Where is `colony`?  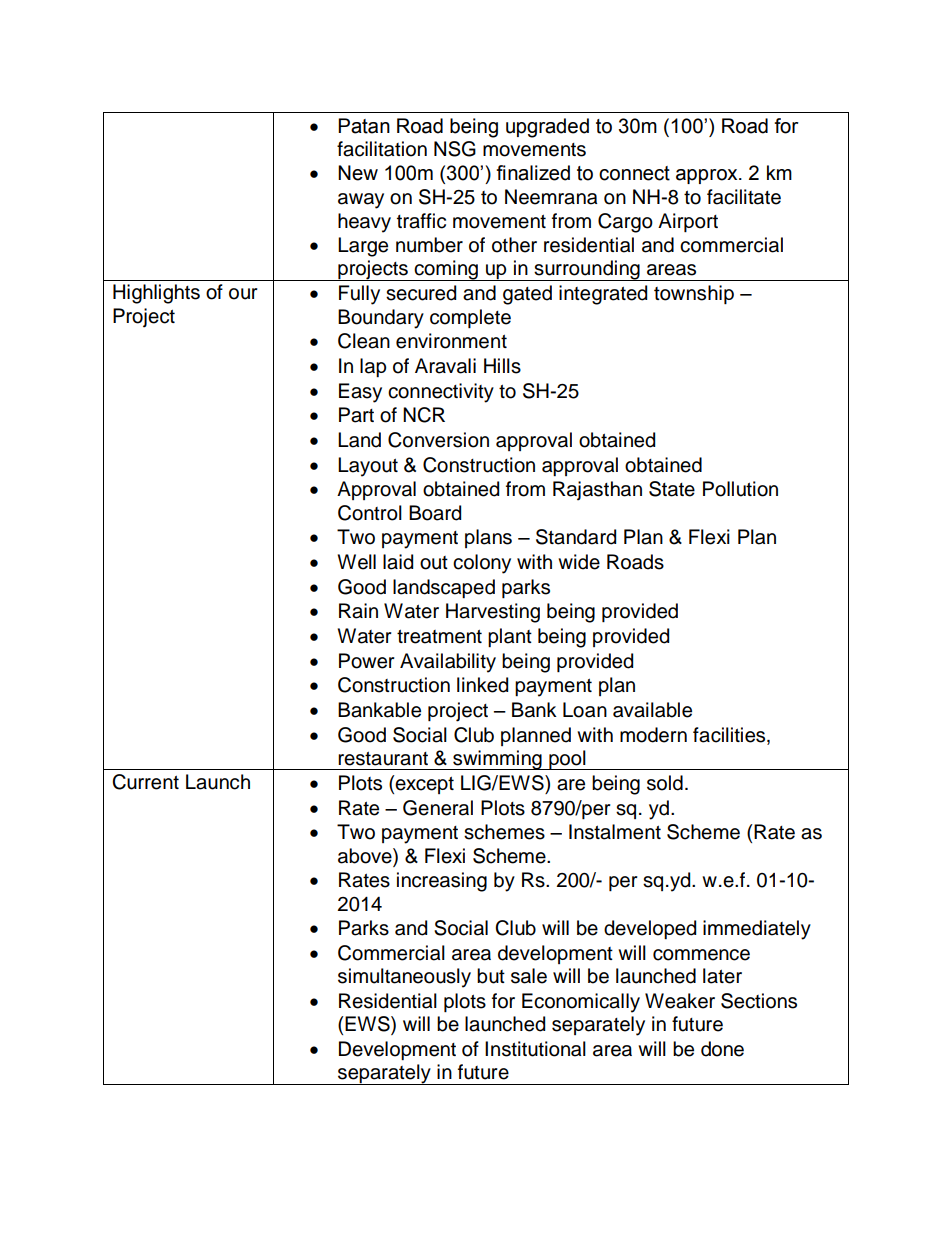 colony is located at coordinates (482, 564).
